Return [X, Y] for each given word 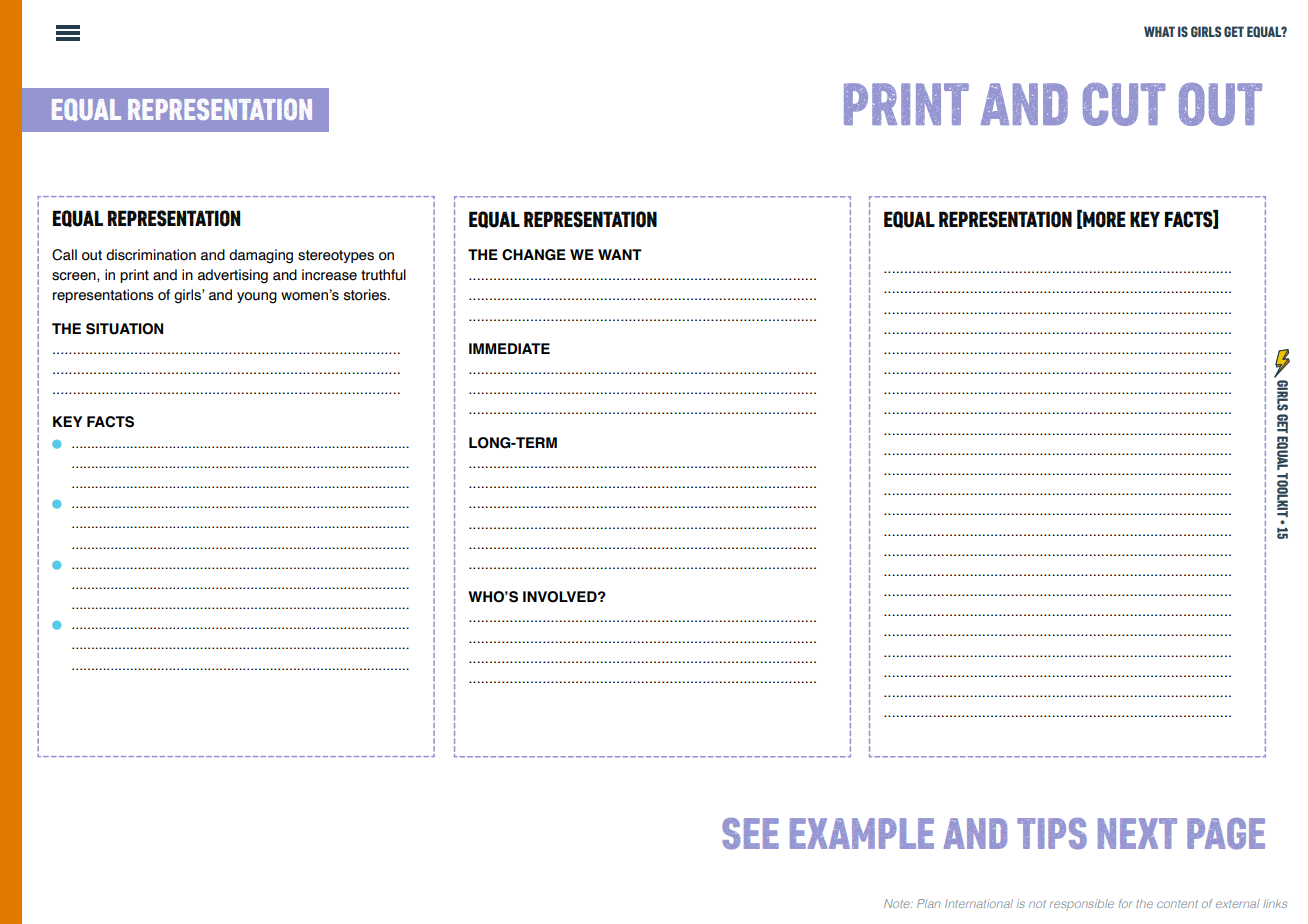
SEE [750, 833]
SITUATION [124, 329]
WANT [620, 254]
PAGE [1226, 834]
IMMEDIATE [509, 348]
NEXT [1137, 833]
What [1159, 31]
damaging [261, 256]
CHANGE [534, 255]
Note [898, 903]
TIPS [1052, 833]
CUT [1124, 104]
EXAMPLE [862, 833]
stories [366, 295]
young [257, 298]
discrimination [151, 255]
